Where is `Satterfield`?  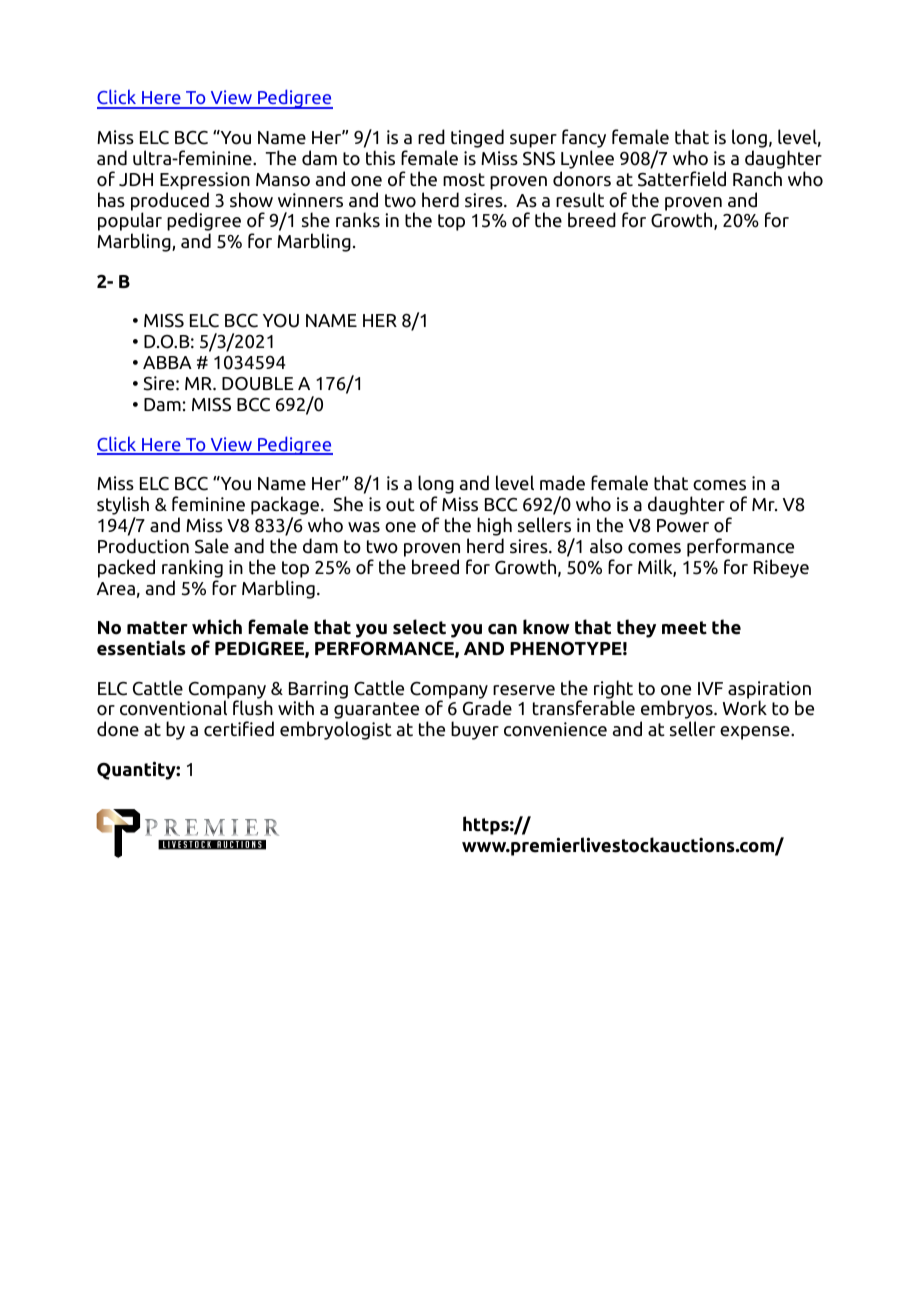 Satterfield is located at coordinates (682, 179).
